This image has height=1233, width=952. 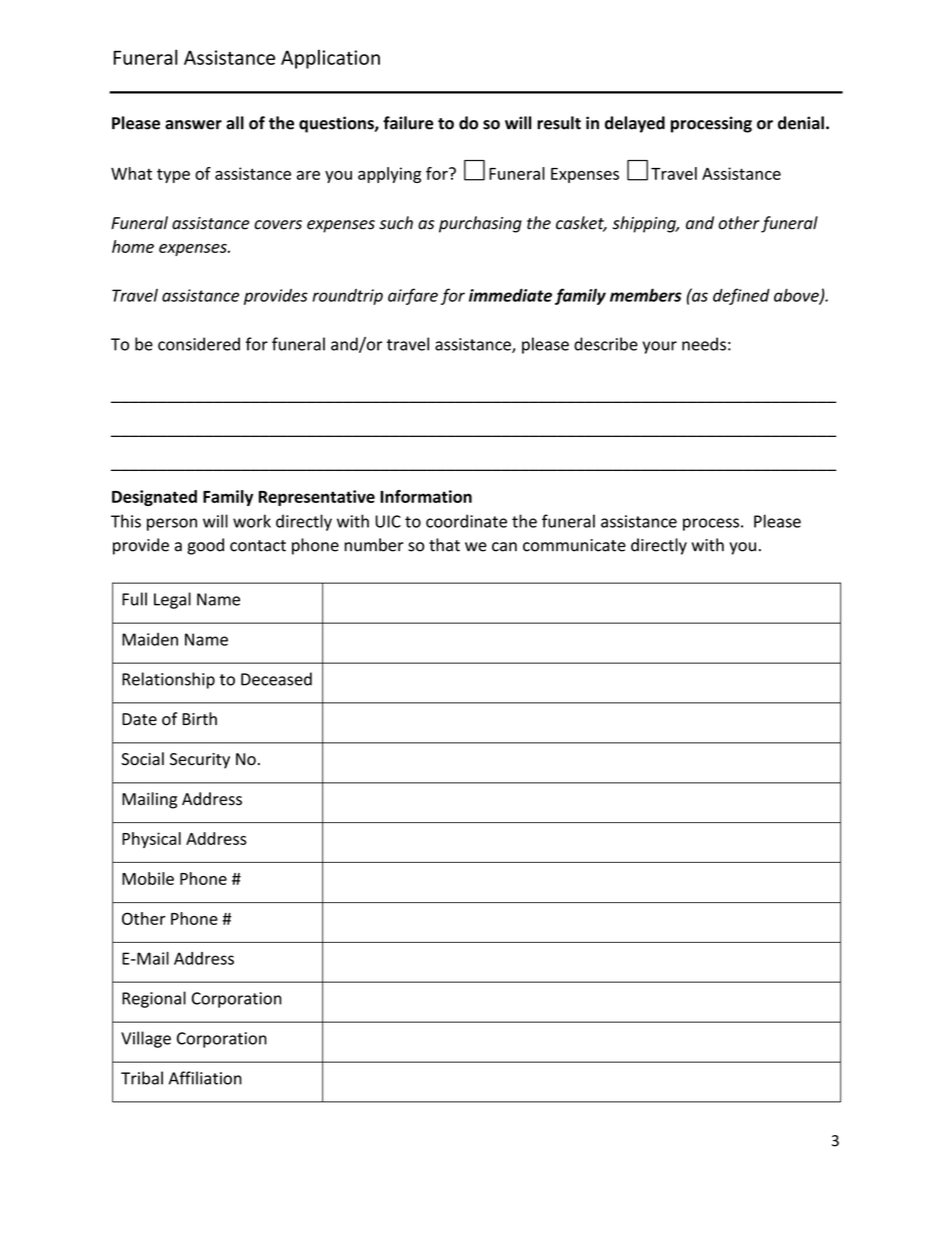 What do you see at coordinates (801, 123) in the image?
I see `denial` at bounding box center [801, 123].
